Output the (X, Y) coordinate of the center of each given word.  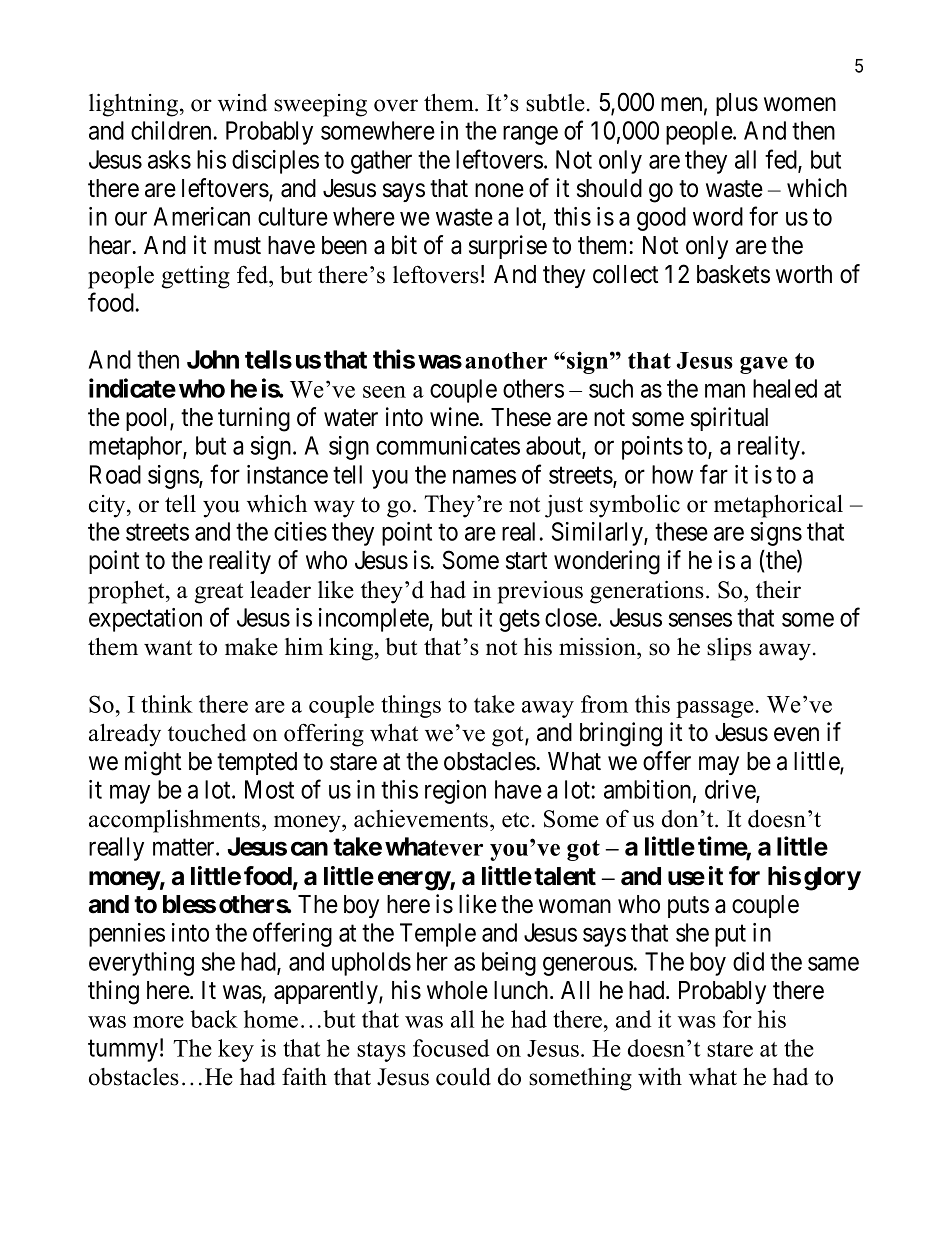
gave (764, 365)
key (236, 1050)
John (213, 359)
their (778, 590)
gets (519, 621)
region (455, 792)
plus (737, 104)
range (530, 135)
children (171, 130)
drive (731, 791)
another (506, 360)
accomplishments (176, 821)
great (219, 593)
